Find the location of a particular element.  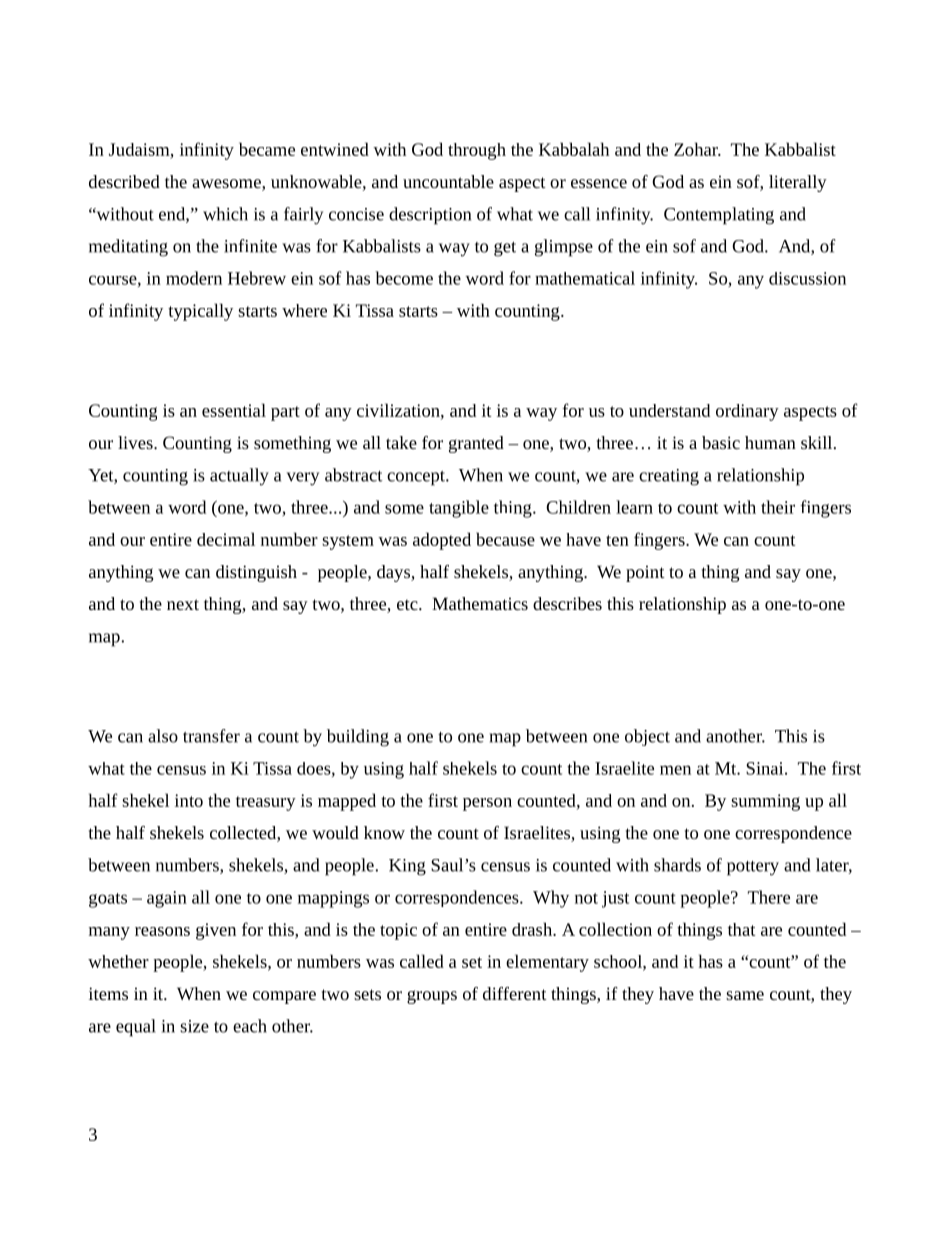

person is located at coordinates (487, 804).
